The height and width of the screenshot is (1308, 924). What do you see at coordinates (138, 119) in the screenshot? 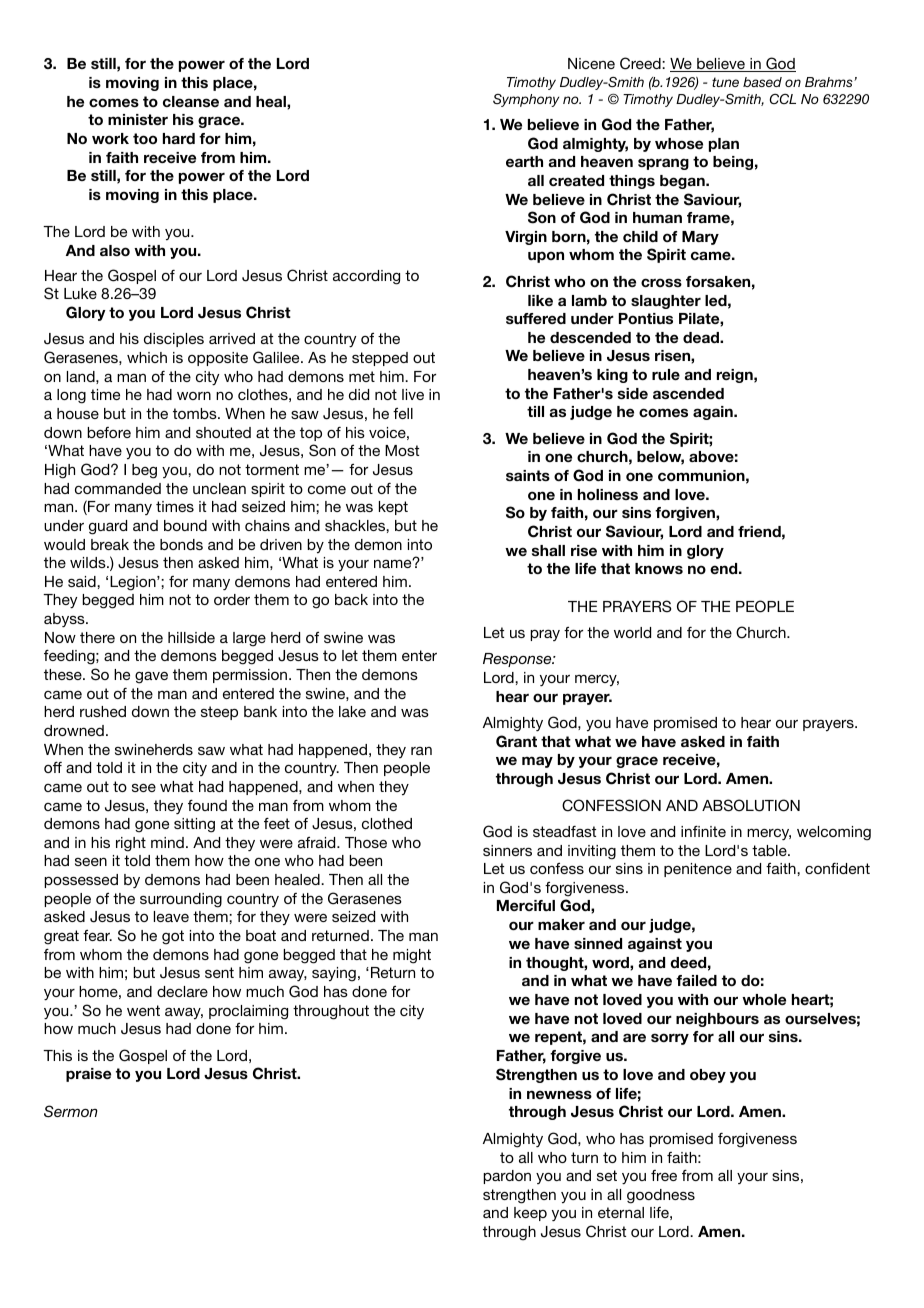
I see `minister` at bounding box center [138, 119].
